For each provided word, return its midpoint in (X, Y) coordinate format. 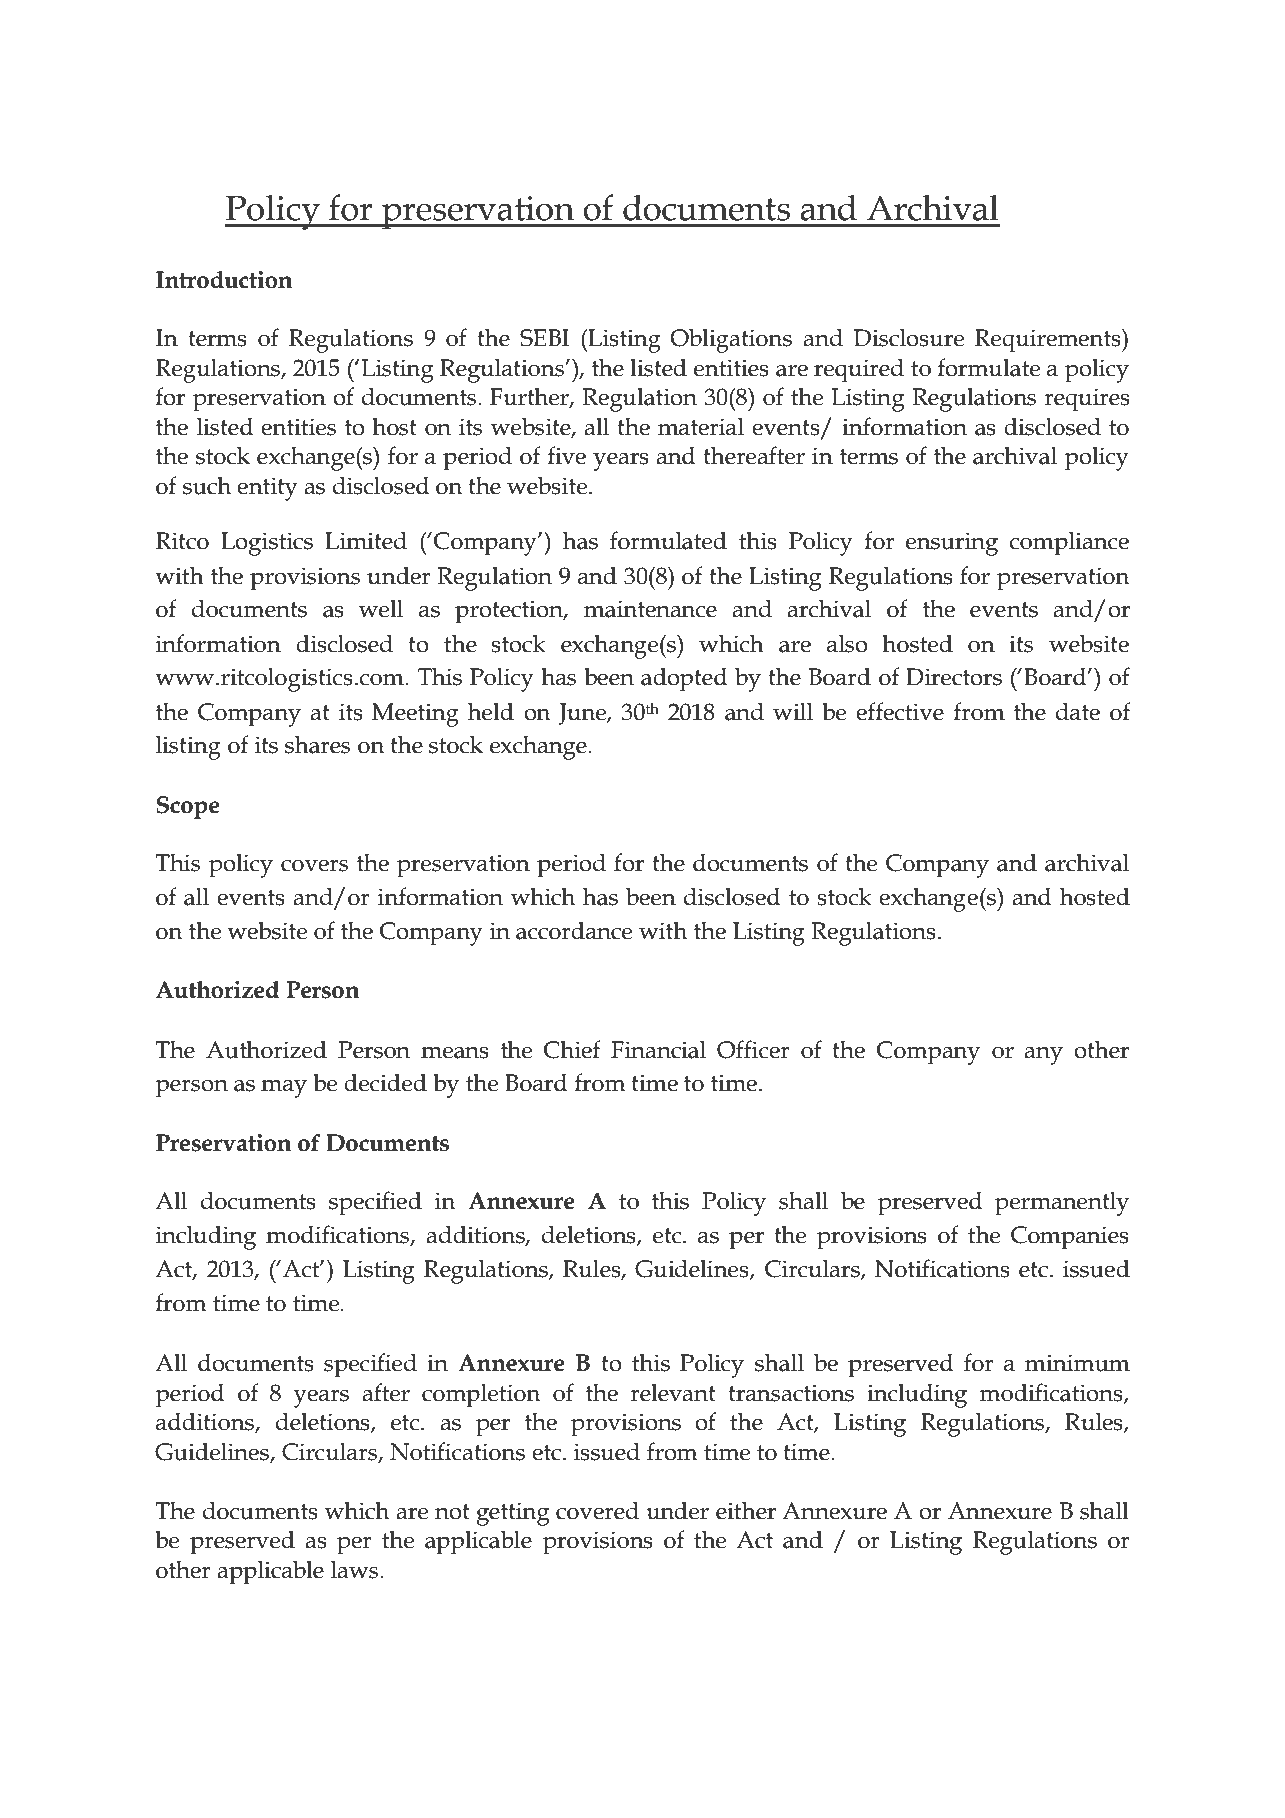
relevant (673, 1392)
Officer (753, 1049)
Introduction (224, 280)
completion (481, 1395)
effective (900, 711)
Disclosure (909, 337)
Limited (366, 540)
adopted (684, 679)
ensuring (952, 544)
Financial (658, 1049)
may (284, 1089)
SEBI (544, 338)
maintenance (650, 609)
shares (317, 744)
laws (356, 1569)
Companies (1070, 1238)
